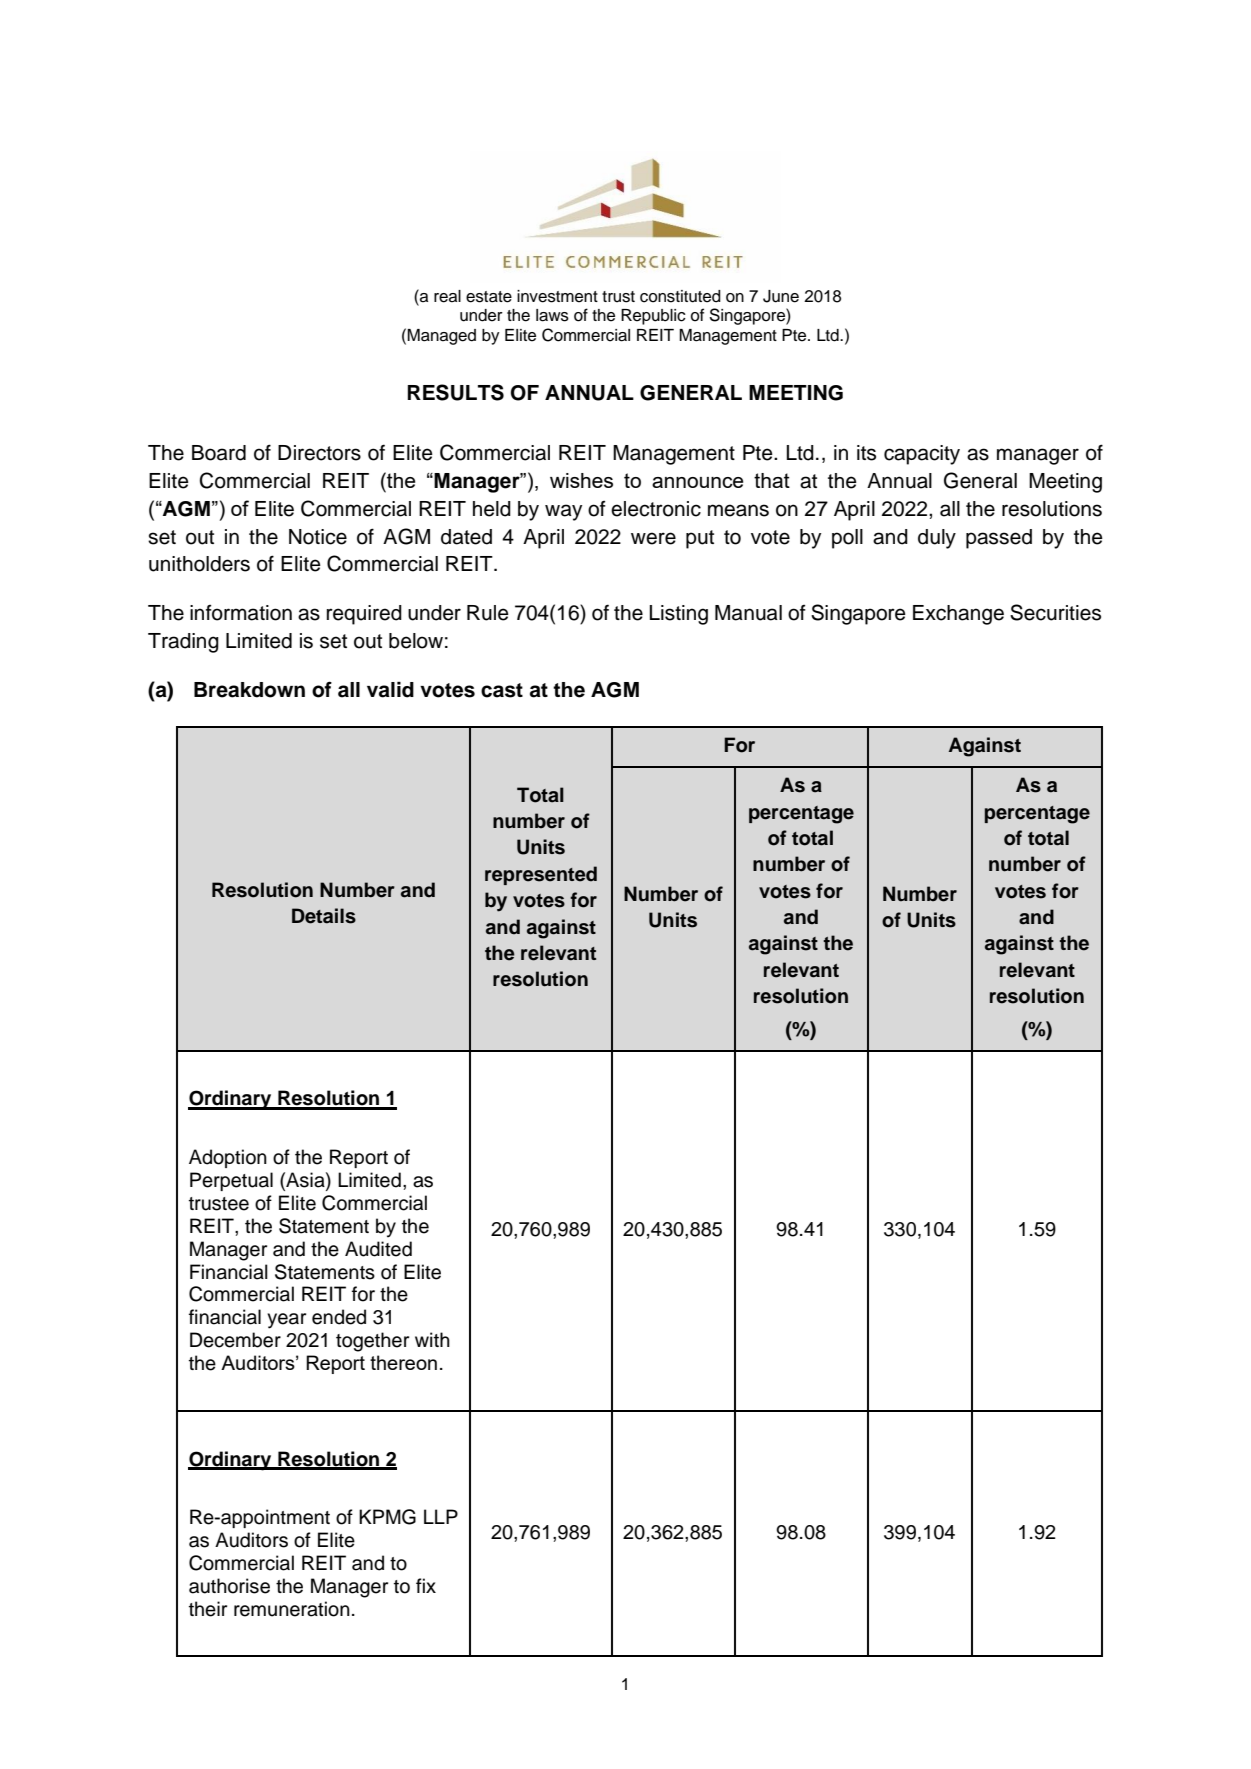 This image has width=1251, height=1769. What do you see at coordinates (441, 1516) in the image?
I see `LLP` at bounding box center [441, 1516].
